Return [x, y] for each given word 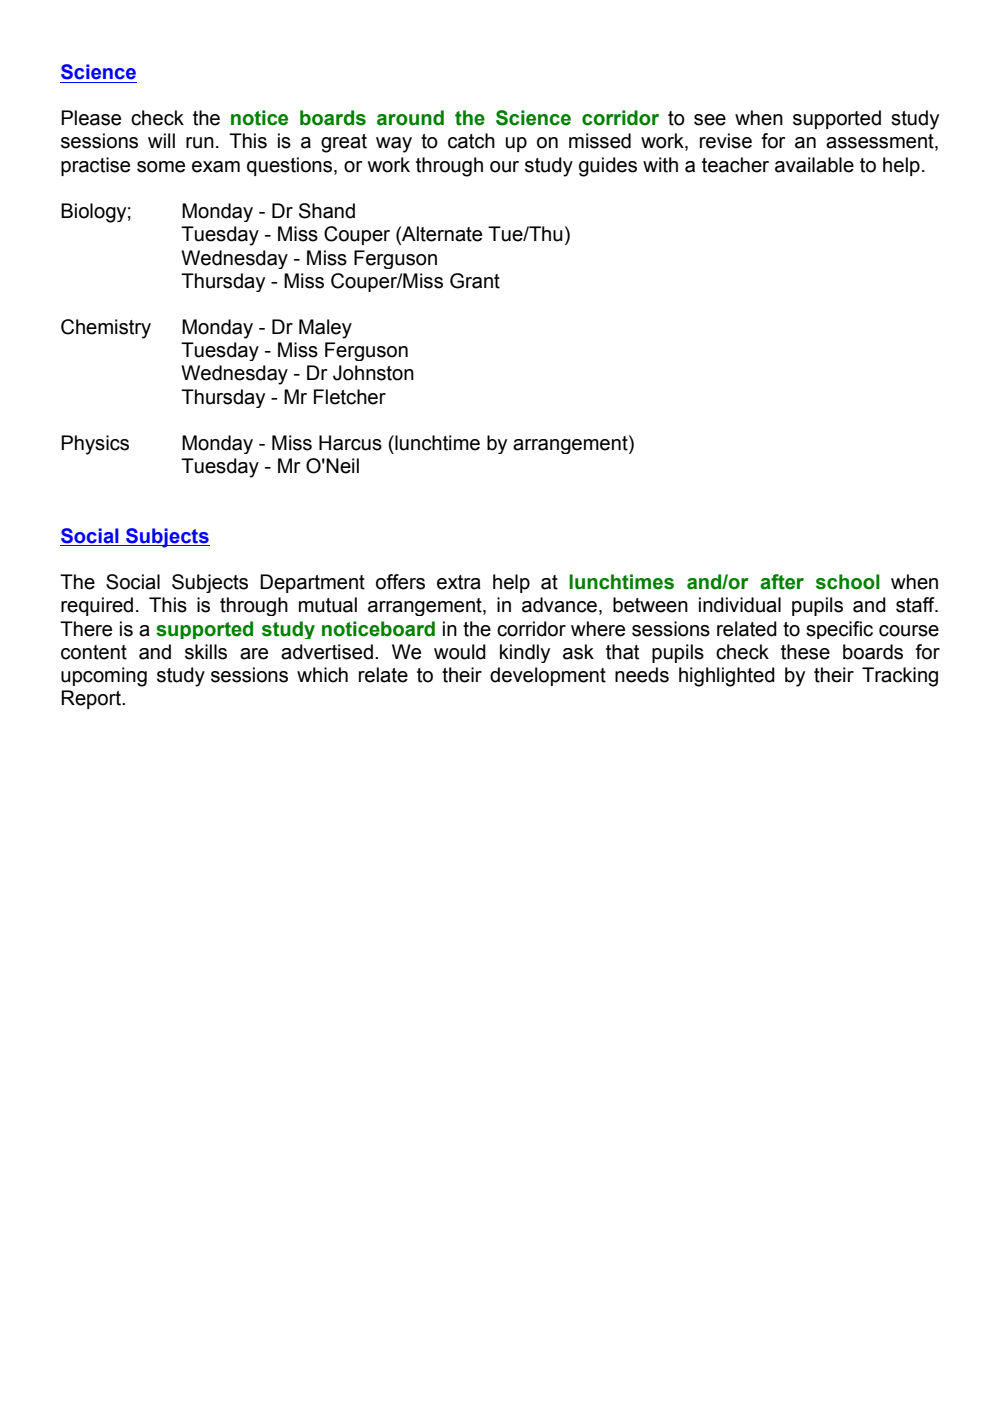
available [814, 165]
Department [312, 583]
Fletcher [350, 397]
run [200, 143]
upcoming [104, 677]
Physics [95, 445]
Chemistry [106, 329]
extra [459, 582]
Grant [475, 281]
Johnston [373, 373]
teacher [735, 165]
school [848, 582]
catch [471, 141]
